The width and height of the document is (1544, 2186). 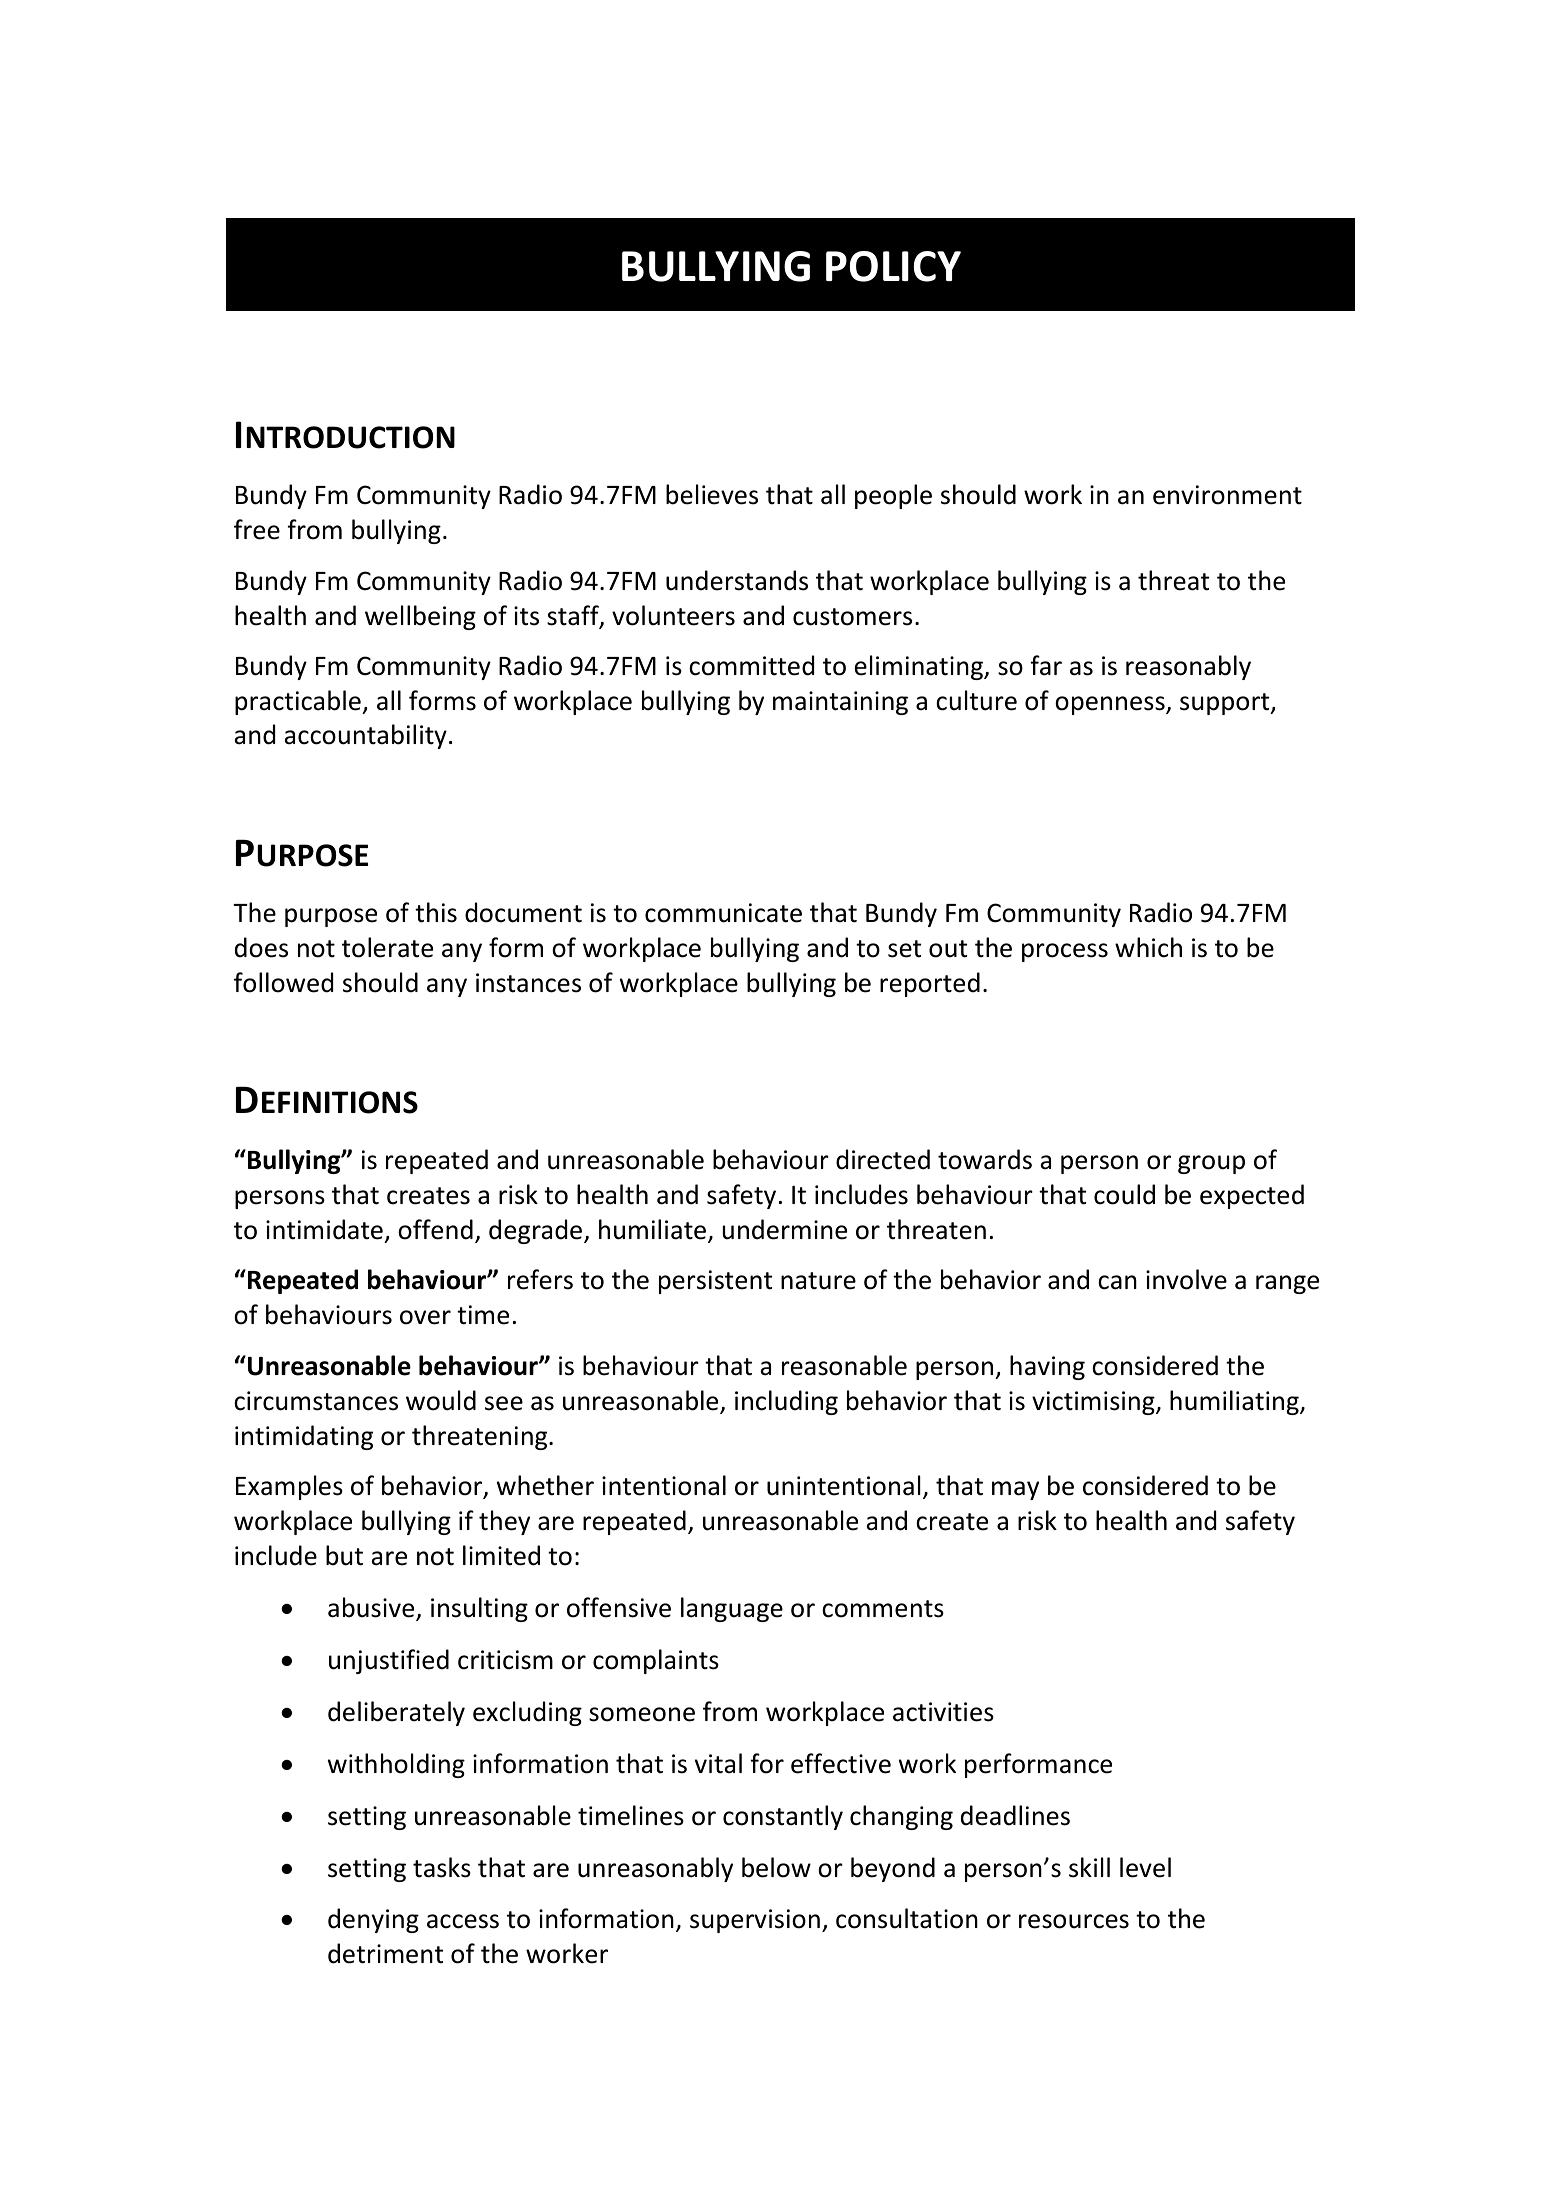 What do you see at coordinates (893, 266) in the document?
I see `POLICY` at bounding box center [893, 266].
